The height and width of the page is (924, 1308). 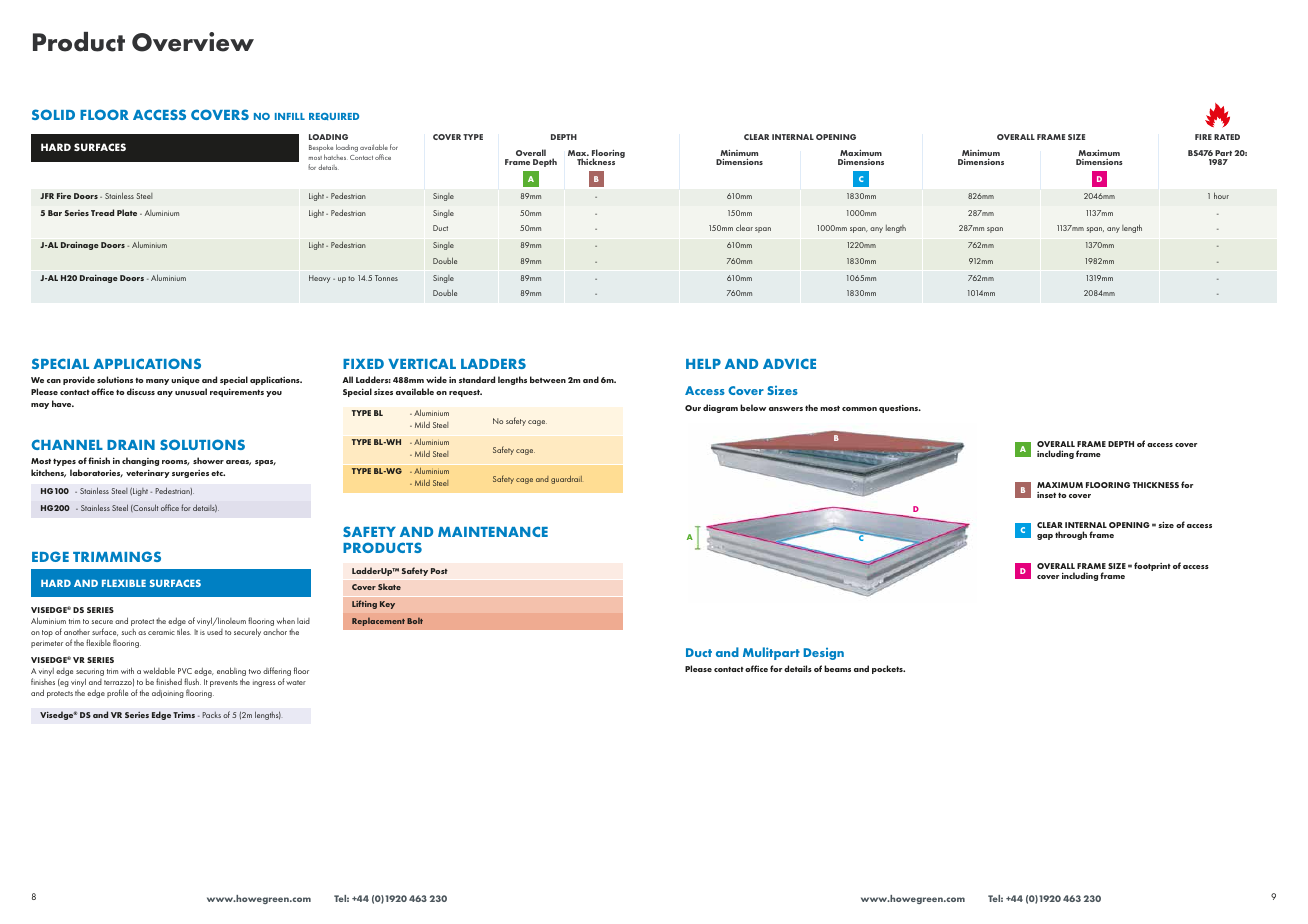 I want to click on hour, so click(x=1221, y=195).
